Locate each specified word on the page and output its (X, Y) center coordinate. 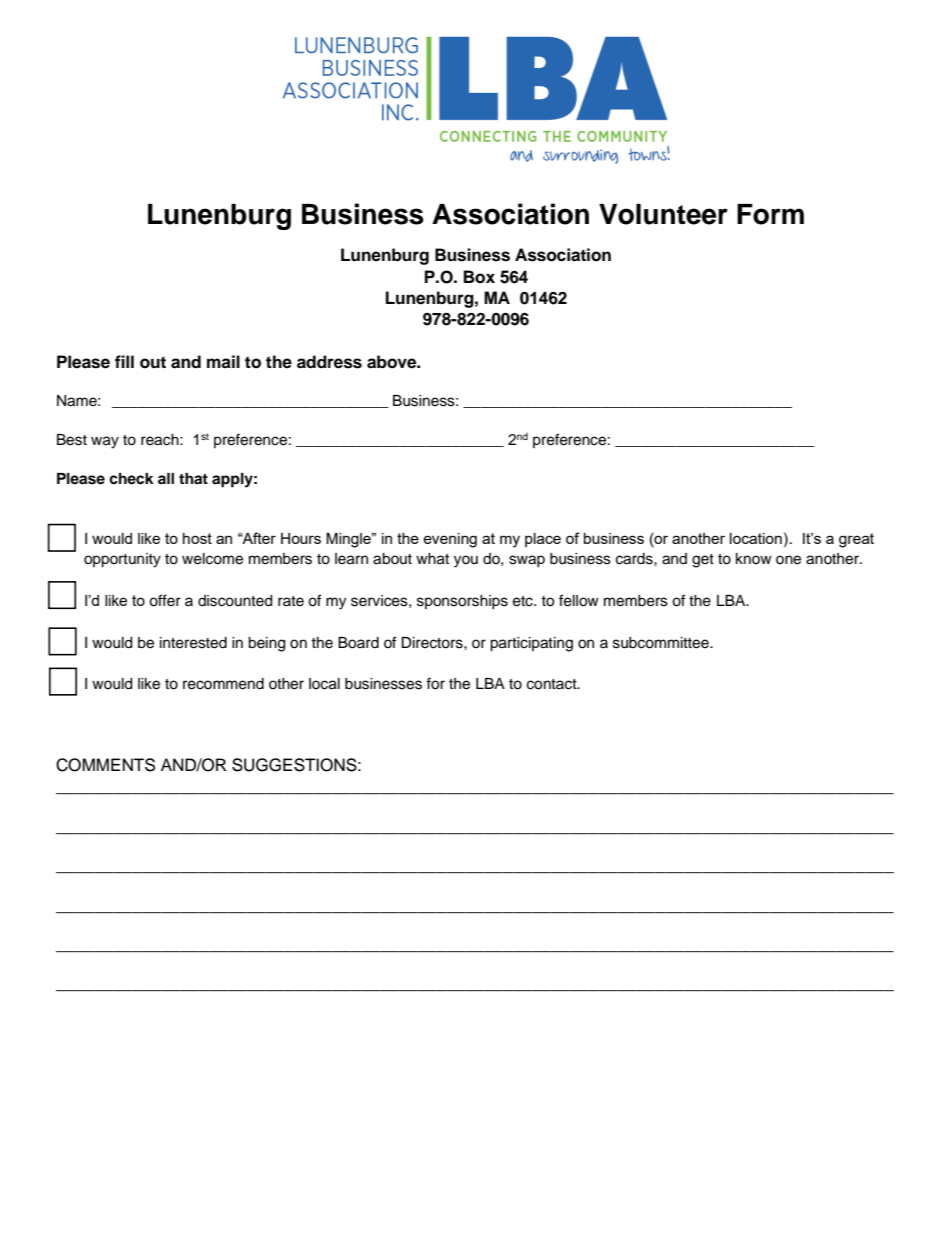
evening (450, 540)
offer (165, 600)
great (856, 540)
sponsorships (462, 602)
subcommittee (662, 643)
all (166, 478)
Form (770, 214)
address (329, 362)
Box (479, 277)
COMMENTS (105, 765)
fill (124, 361)
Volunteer (663, 214)
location (756, 538)
